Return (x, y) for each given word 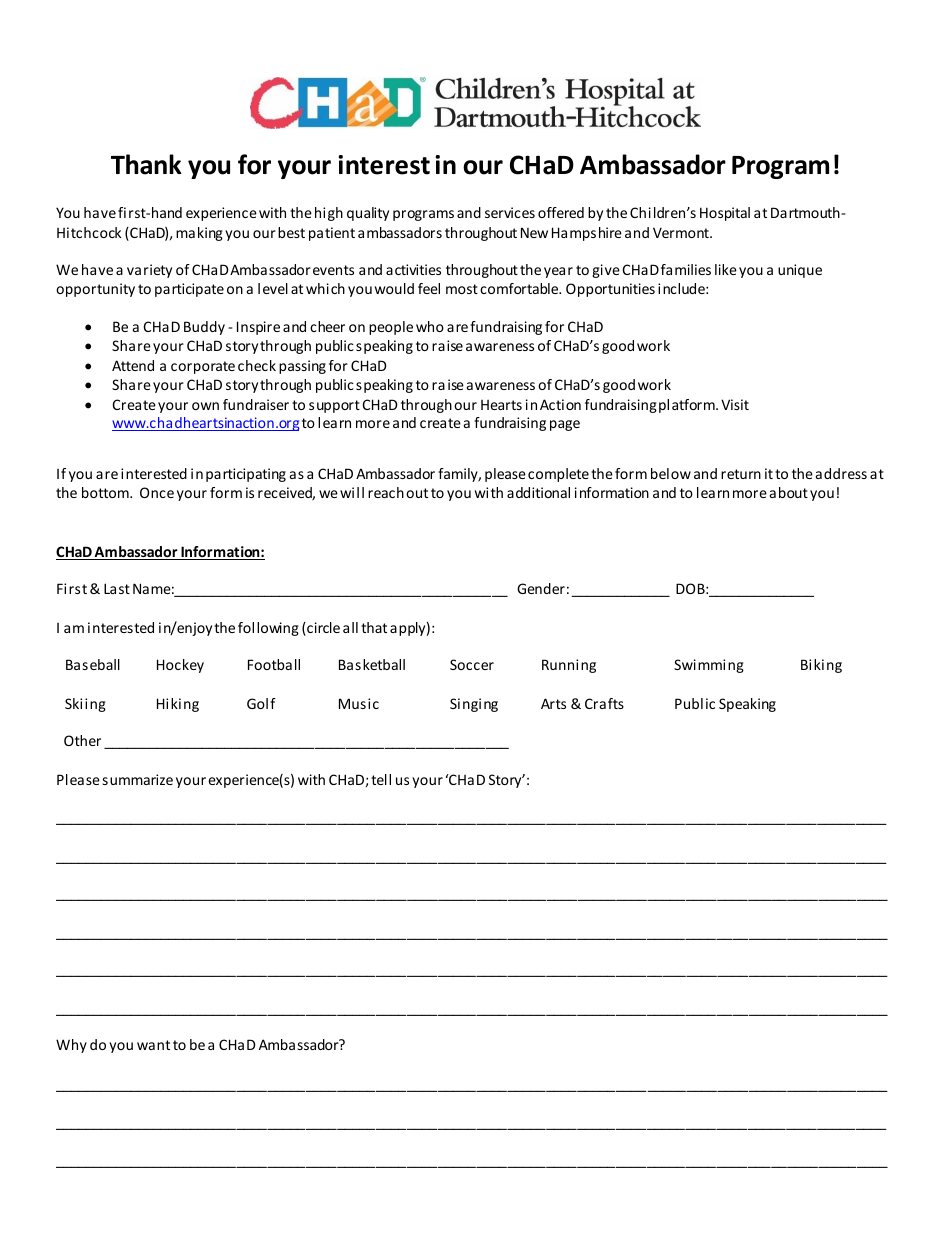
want (153, 1045)
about (789, 492)
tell (381, 779)
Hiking (178, 705)
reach (386, 492)
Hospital (725, 214)
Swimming (709, 666)
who (430, 326)
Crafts (604, 703)
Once (157, 492)
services (510, 212)
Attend (133, 365)
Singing (474, 705)
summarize (138, 779)
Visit (735, 404)
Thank (146, 164)
